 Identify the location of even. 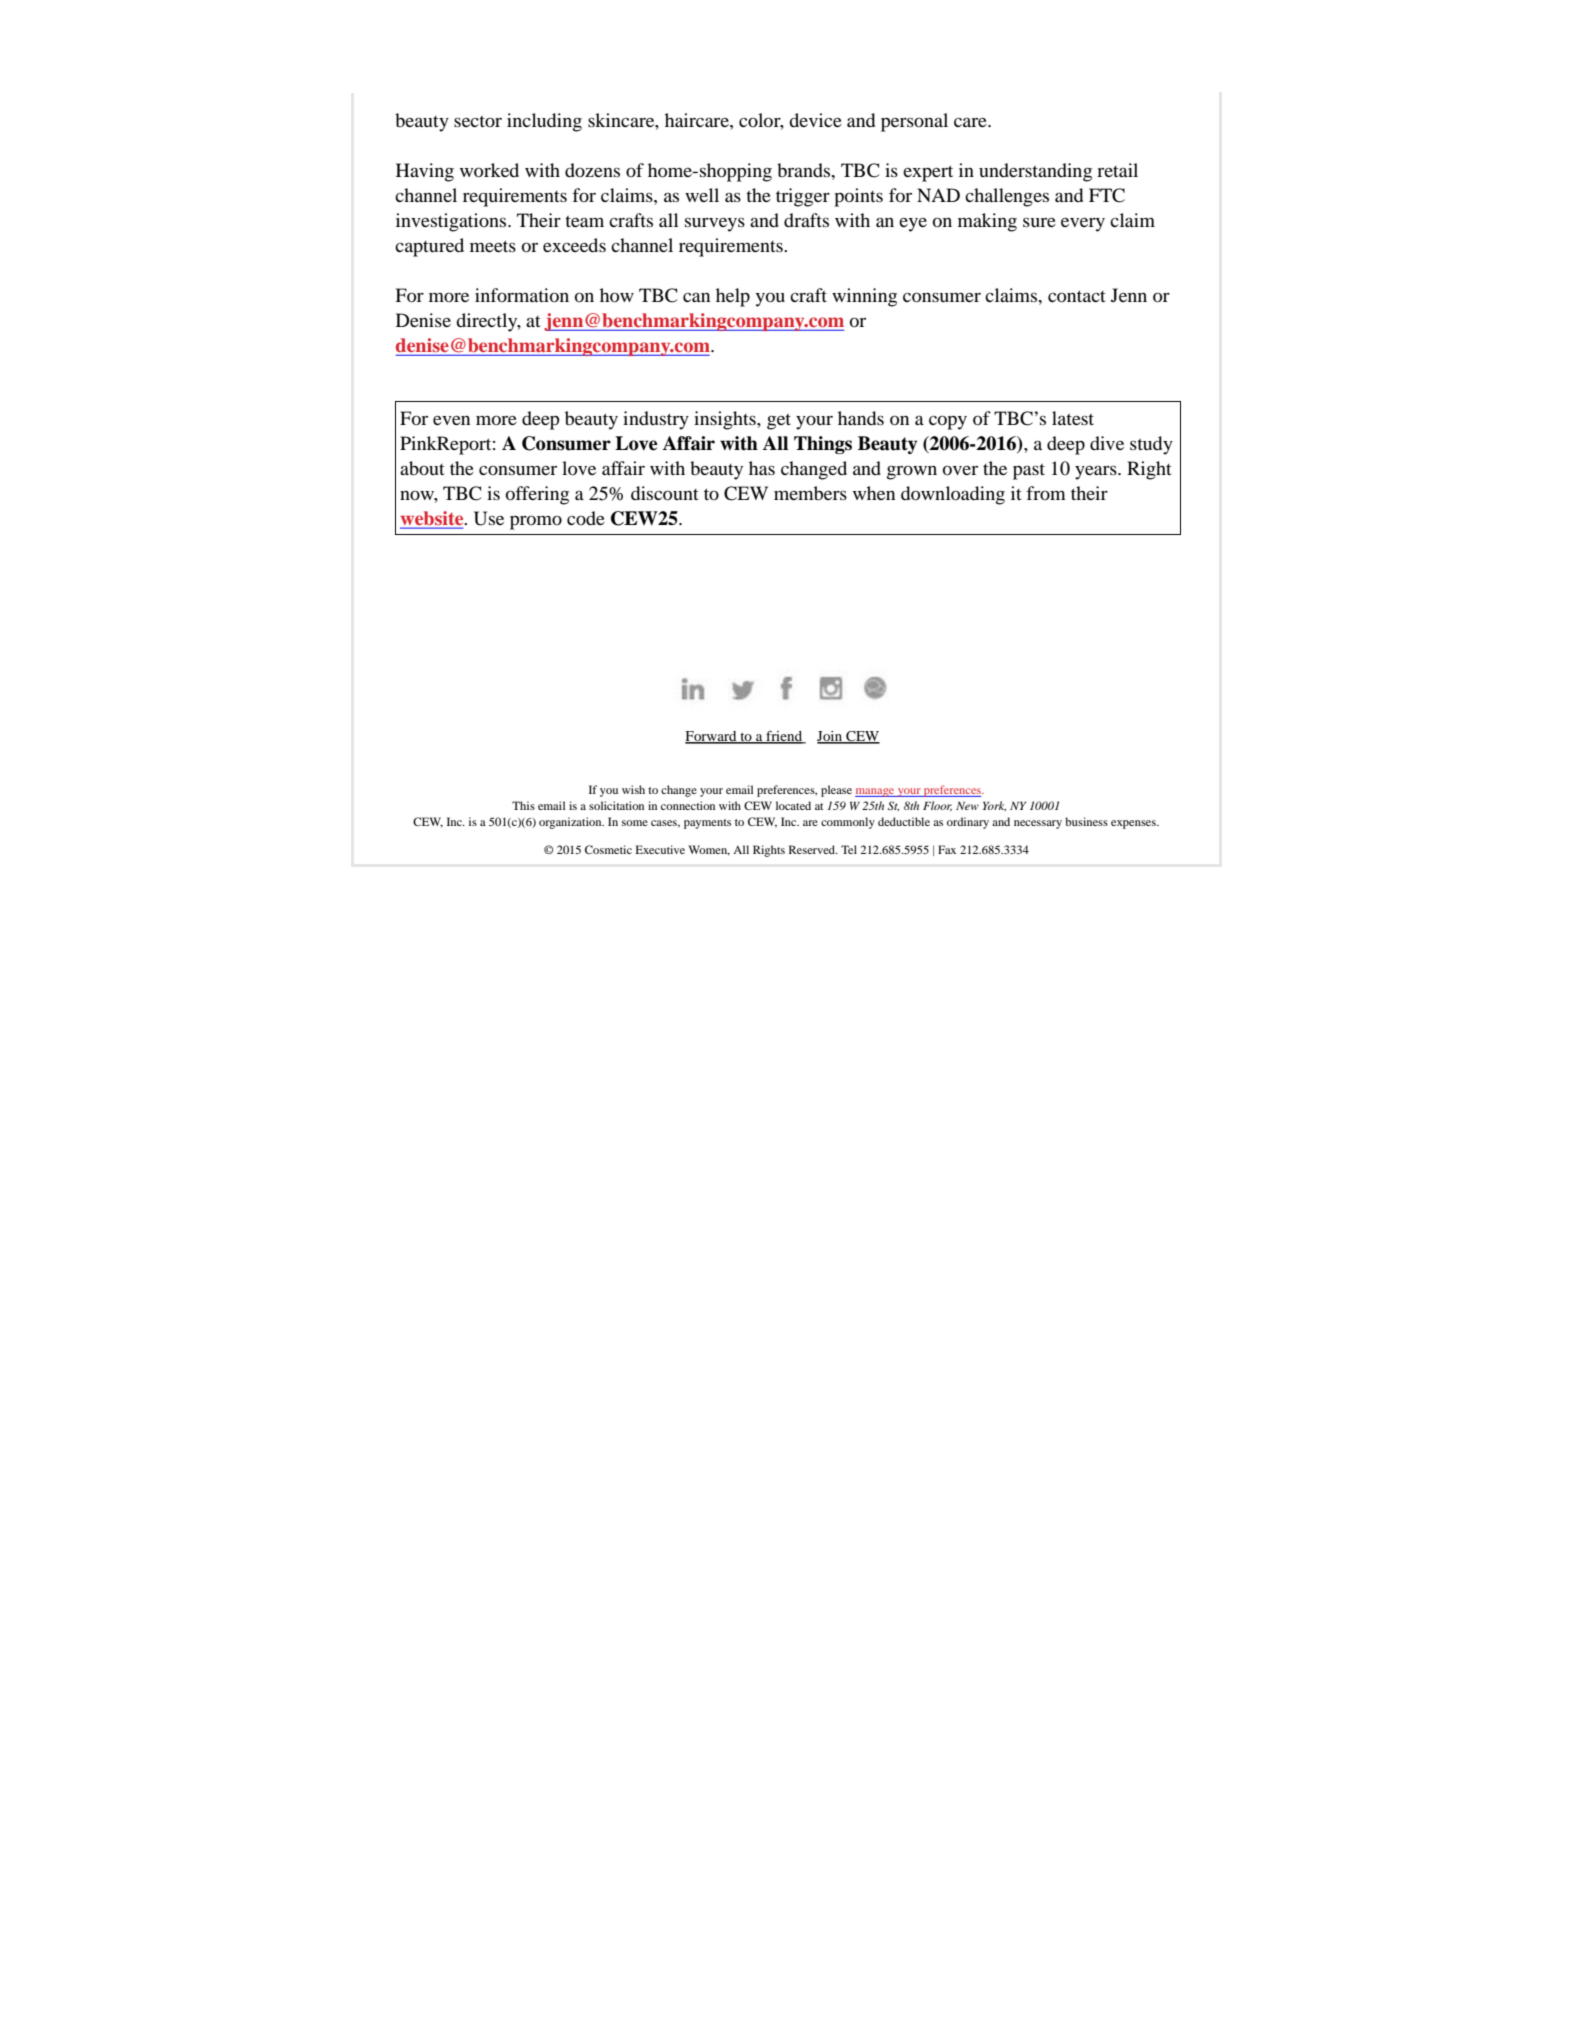
(451, 420).
